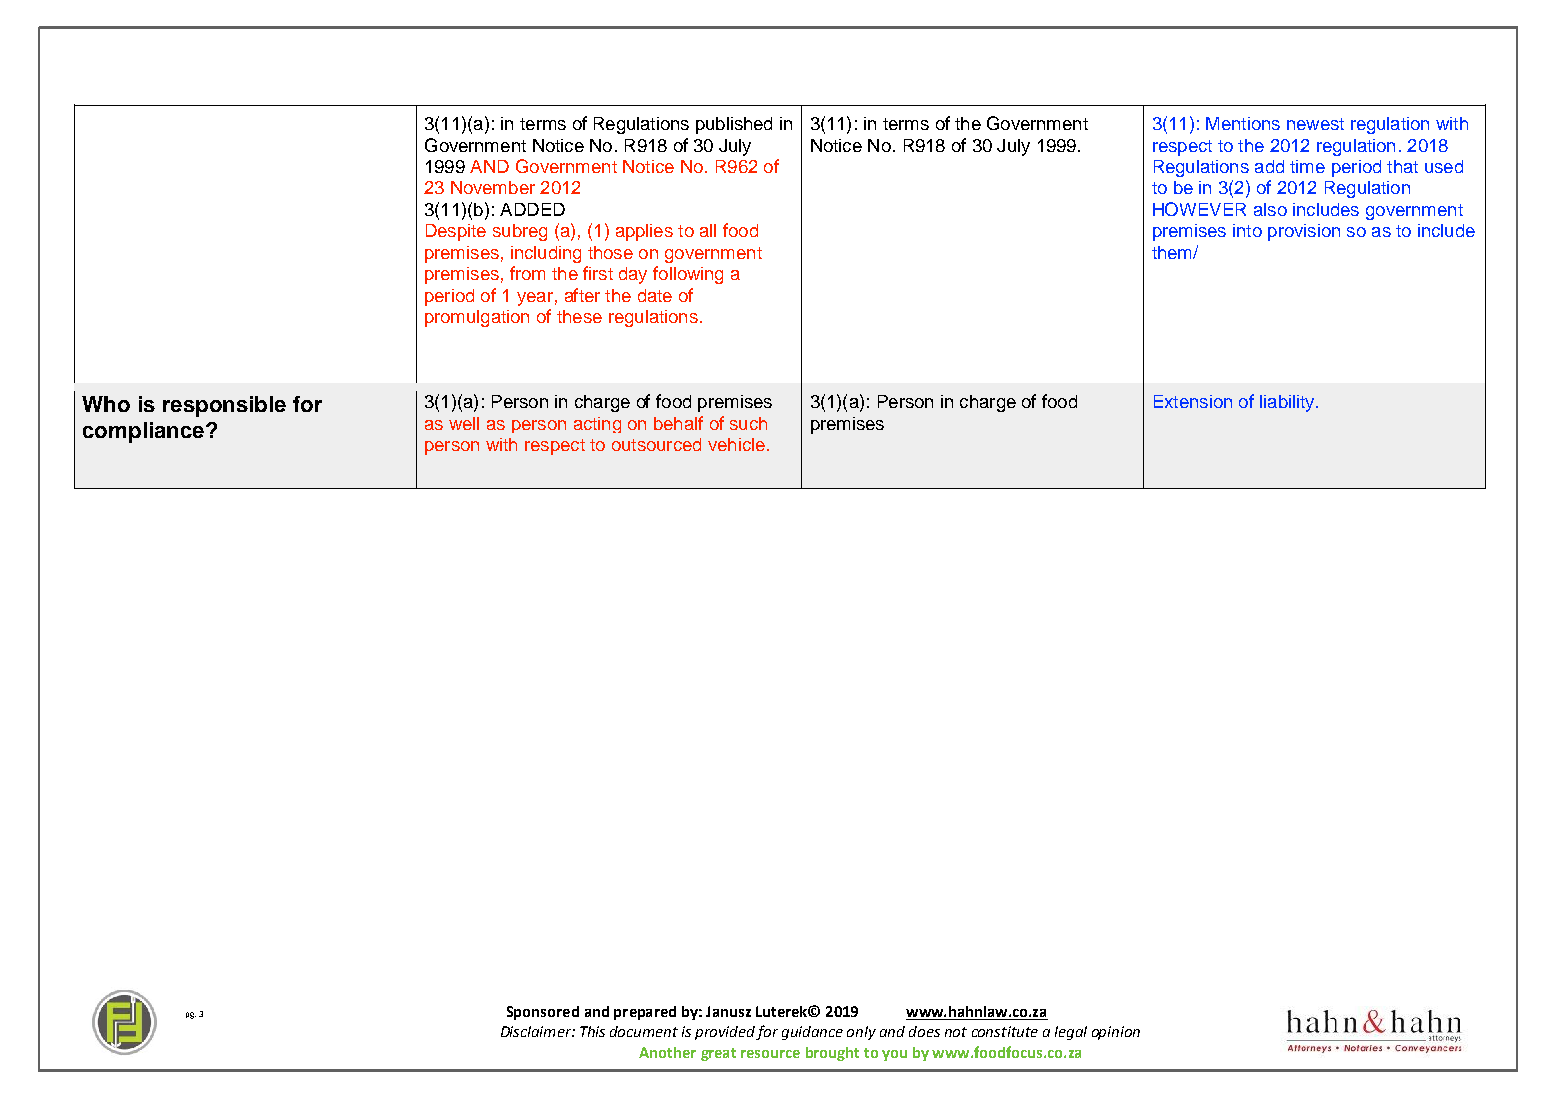 The width and height of the page is (1560, 1102). What do you see at coordinates (224, 406) in the page?
I see `responsible` at bounding box center [224, 406].
